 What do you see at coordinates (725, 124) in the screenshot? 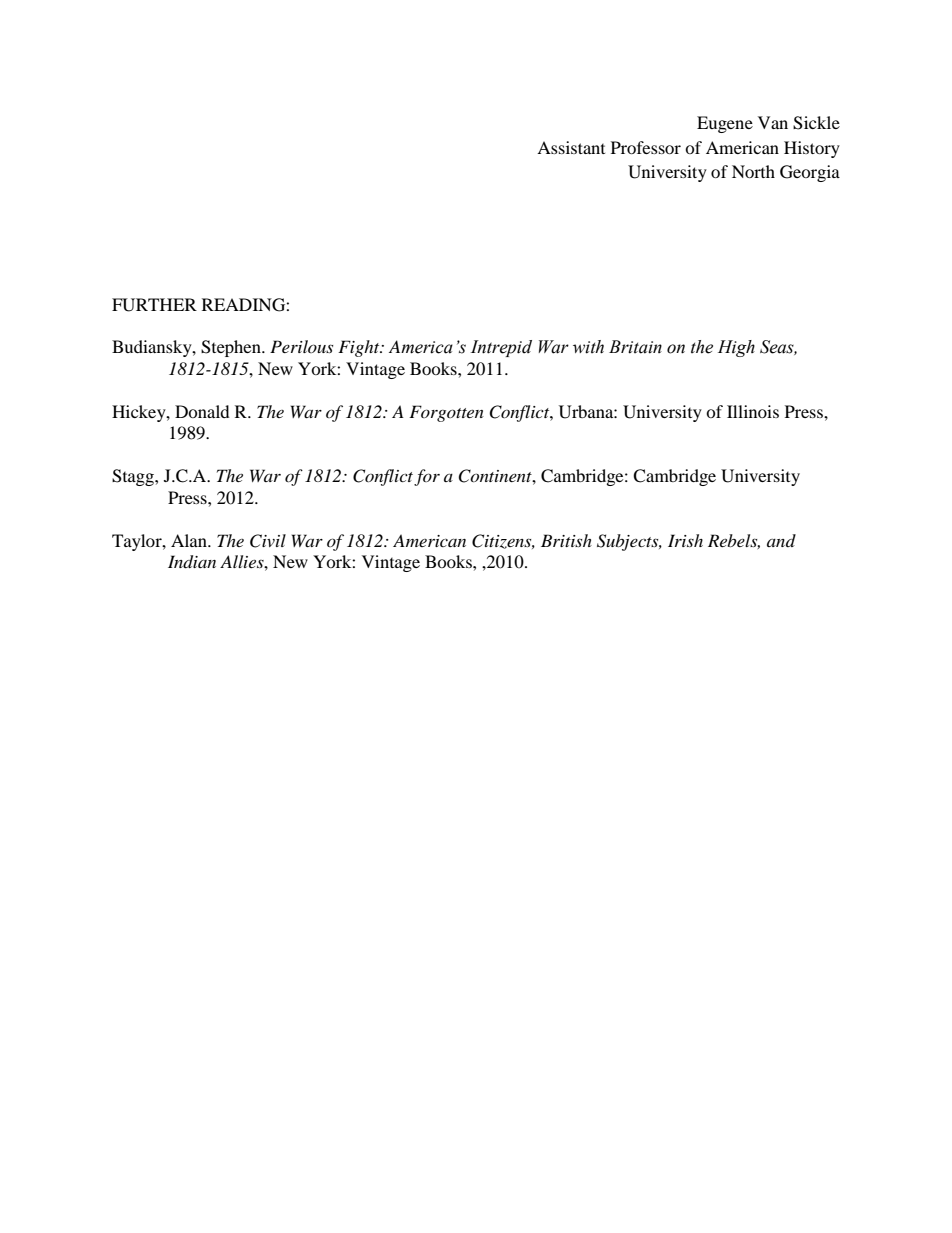
I see `Eugene` at bounding box center [725, 124].
